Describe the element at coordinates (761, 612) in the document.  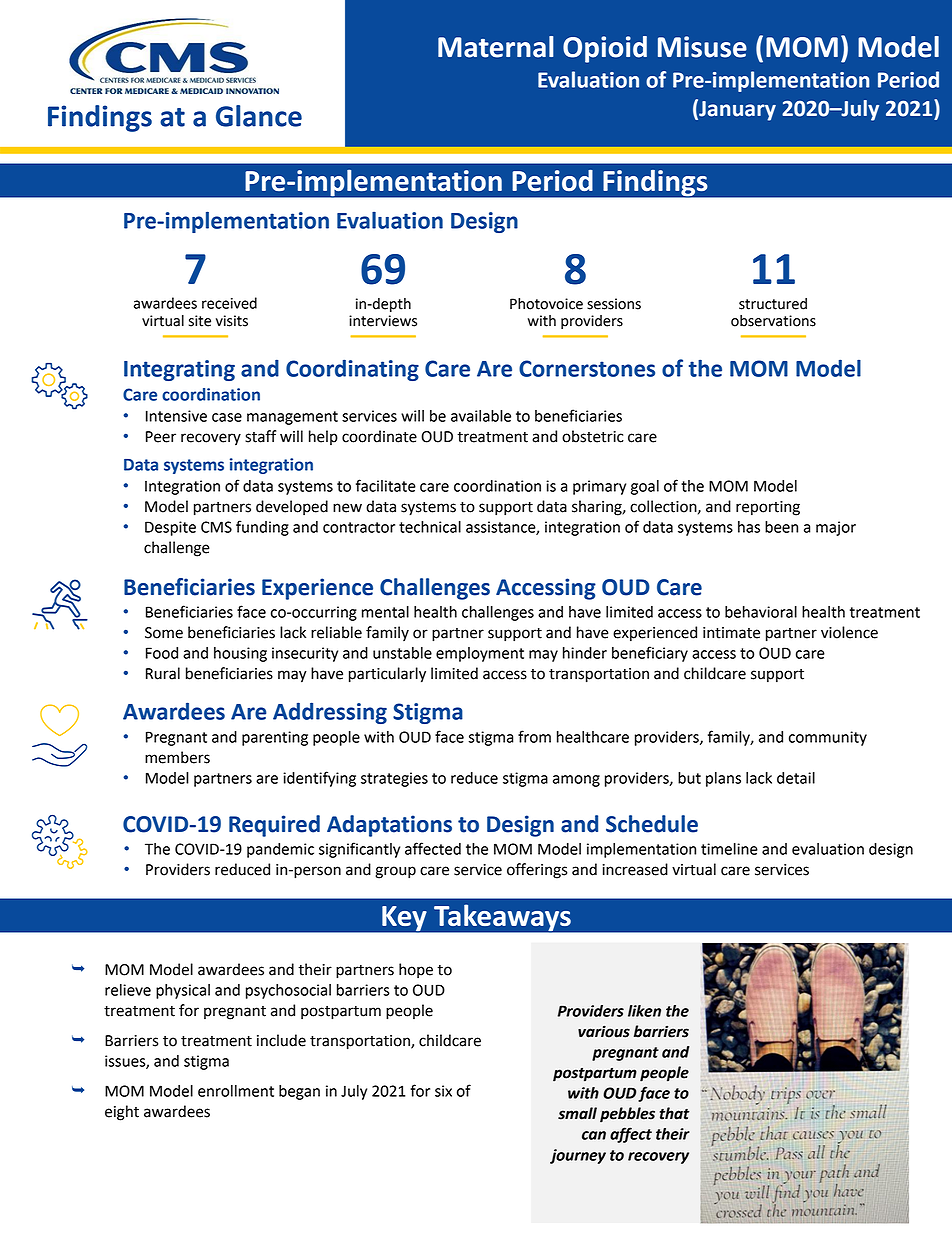
I see `behavioral` at that location.
